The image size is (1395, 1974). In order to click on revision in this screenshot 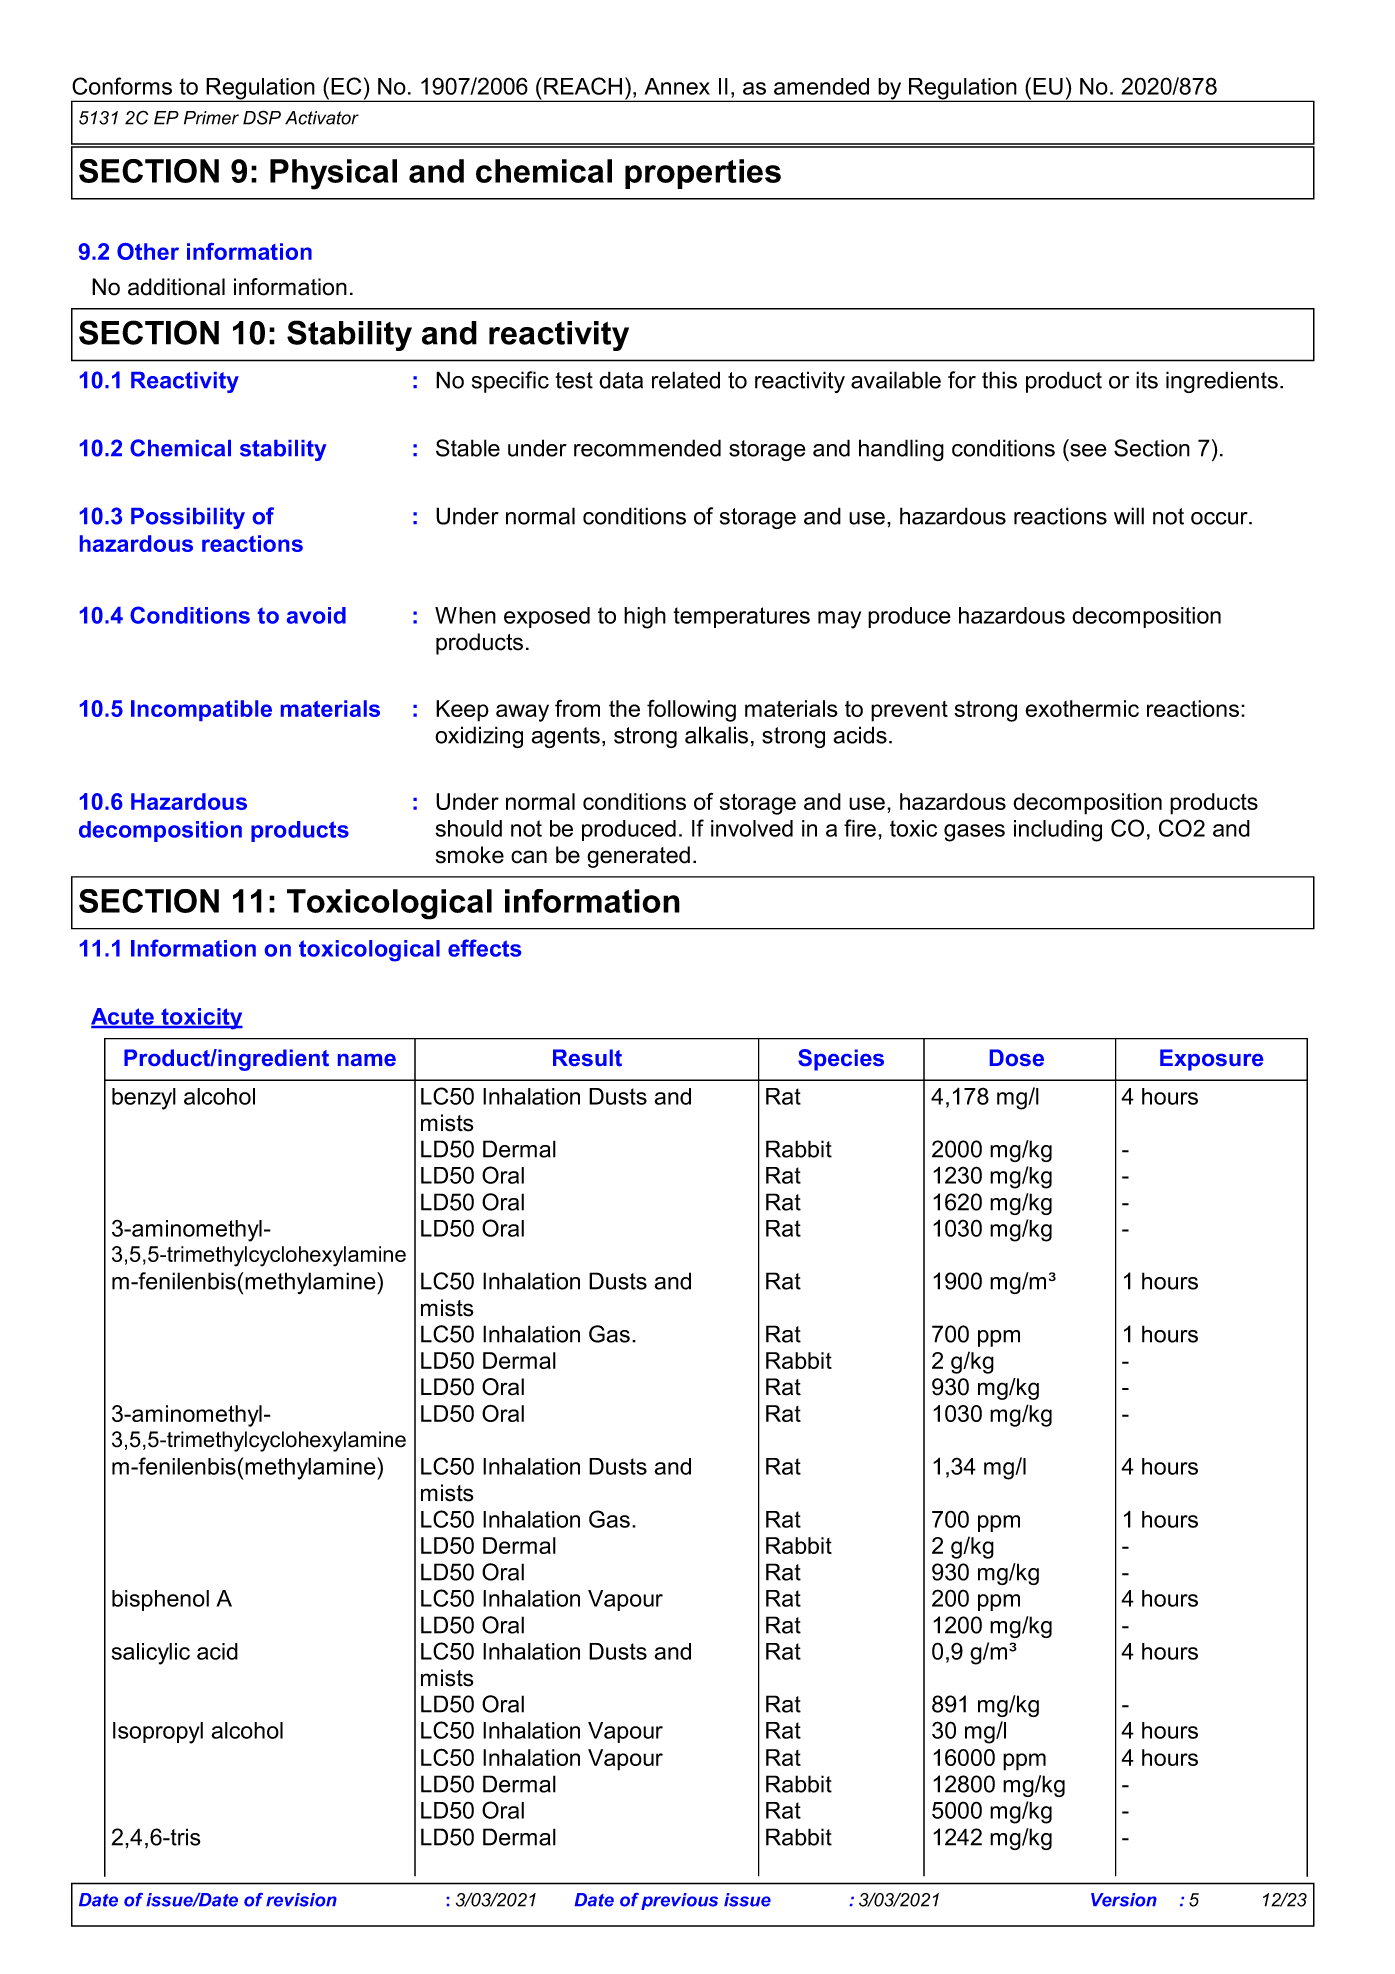, I will do `click(301, 1900)`.
